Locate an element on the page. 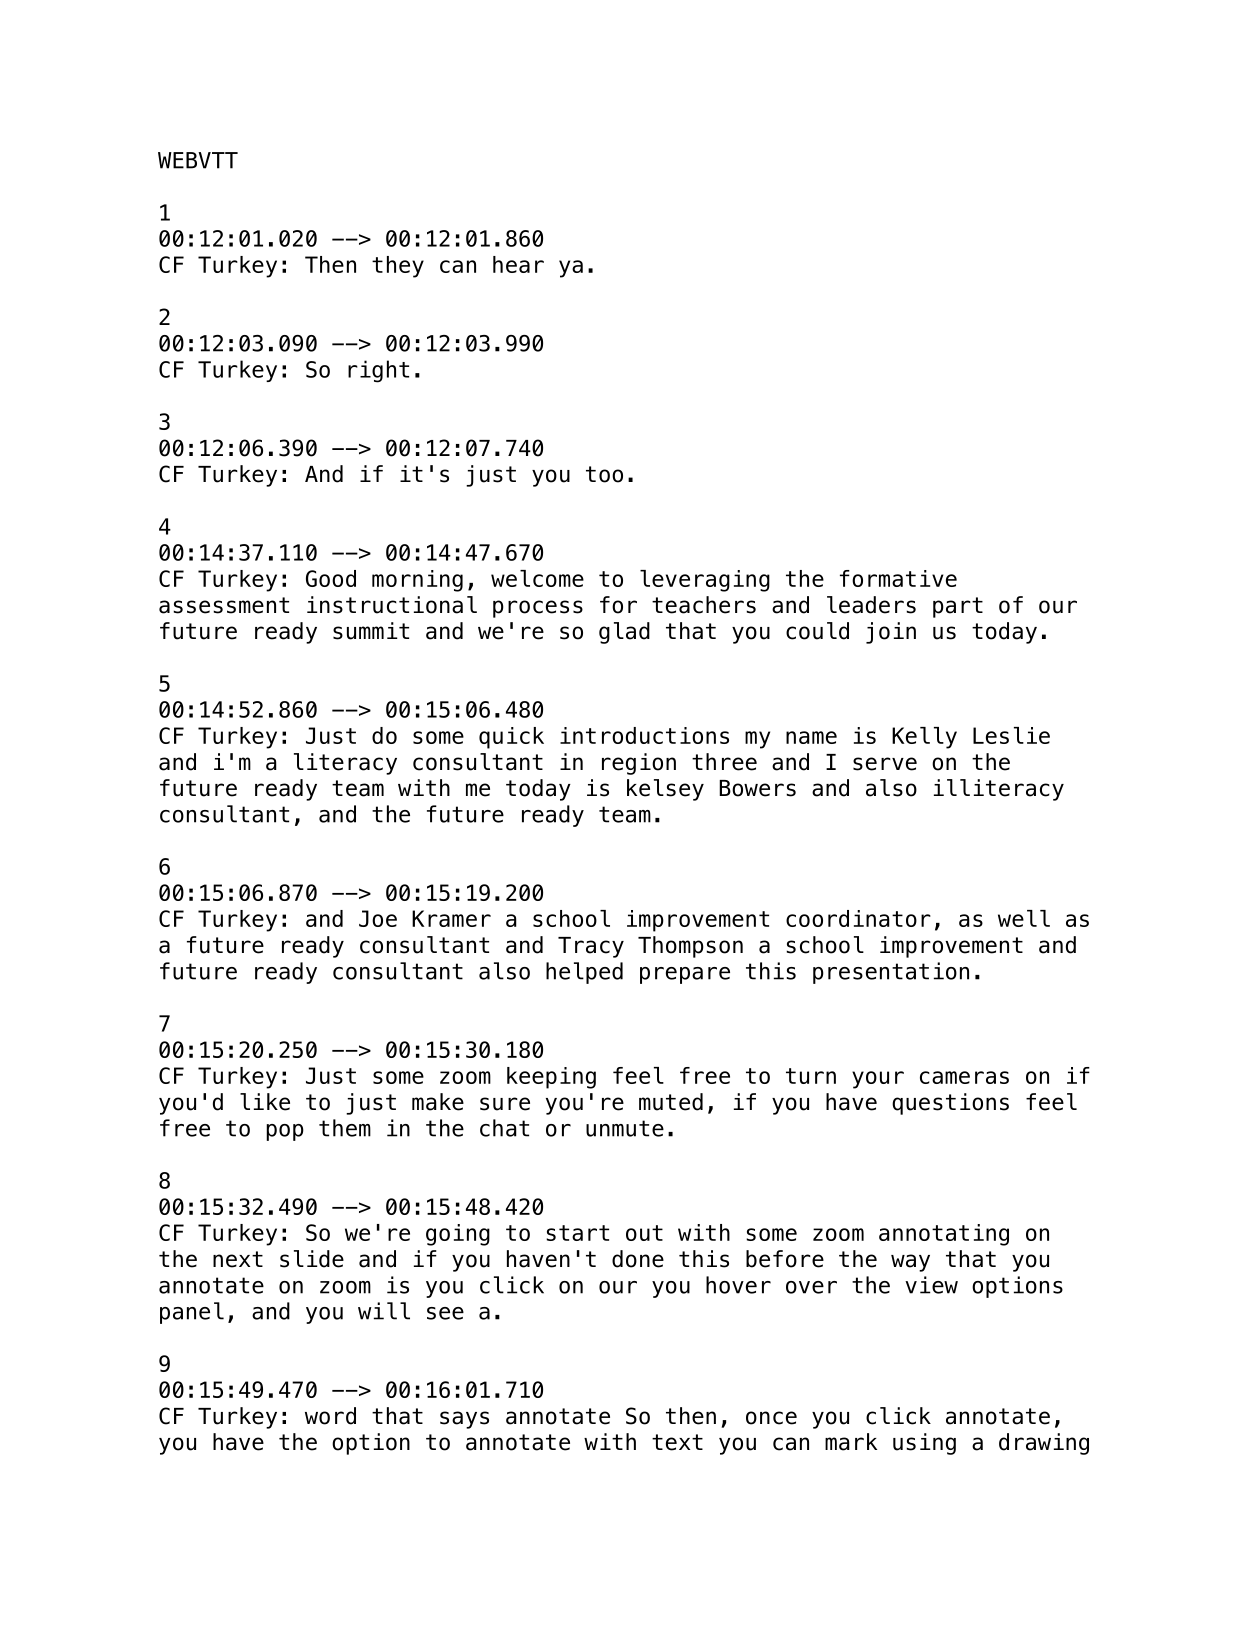 This image has height=1628, width=1258. like is located at coordinates (265, 1102).
